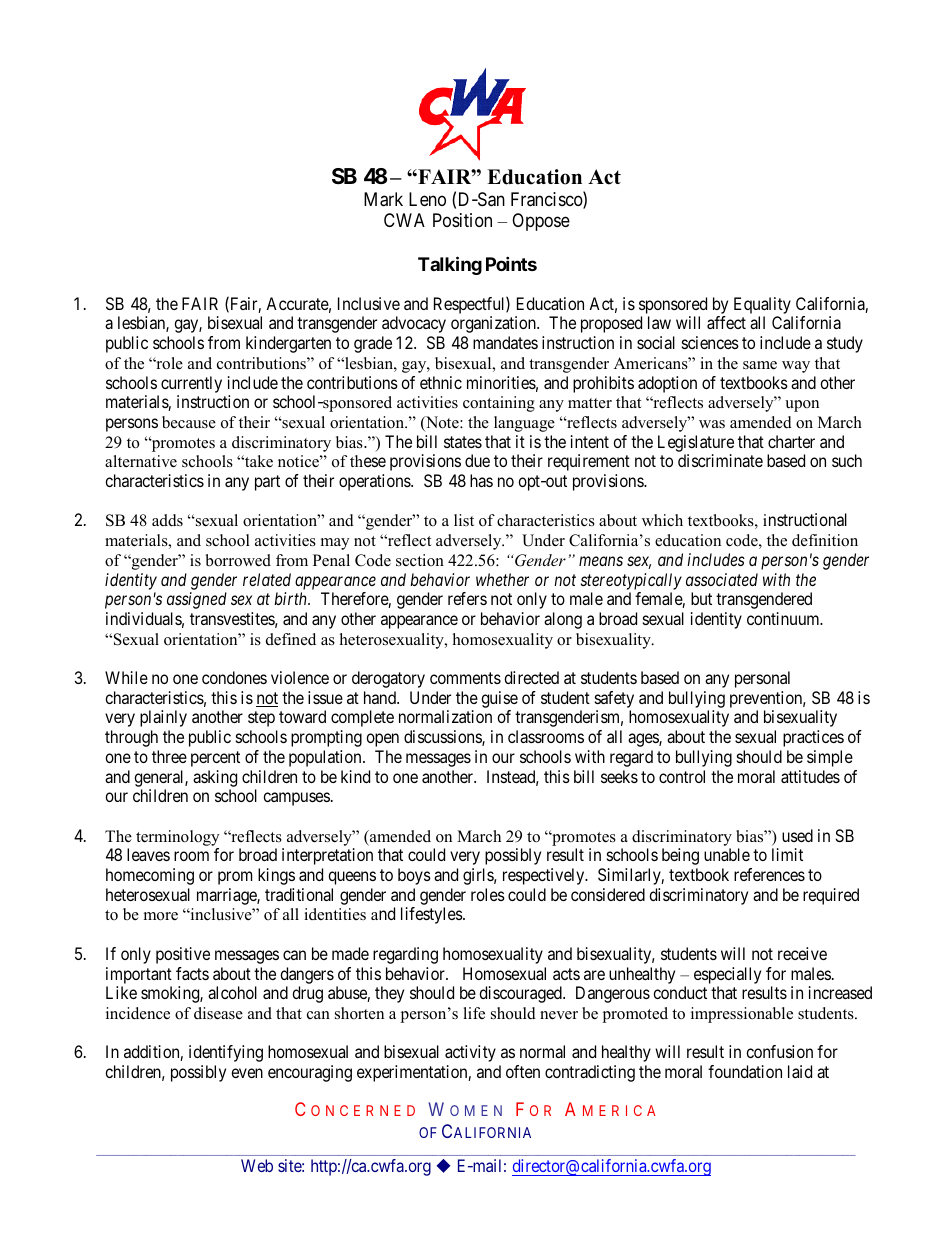  Describe the element at coordinates (523, 1071) in the screenshot. I see `often` at that location.
